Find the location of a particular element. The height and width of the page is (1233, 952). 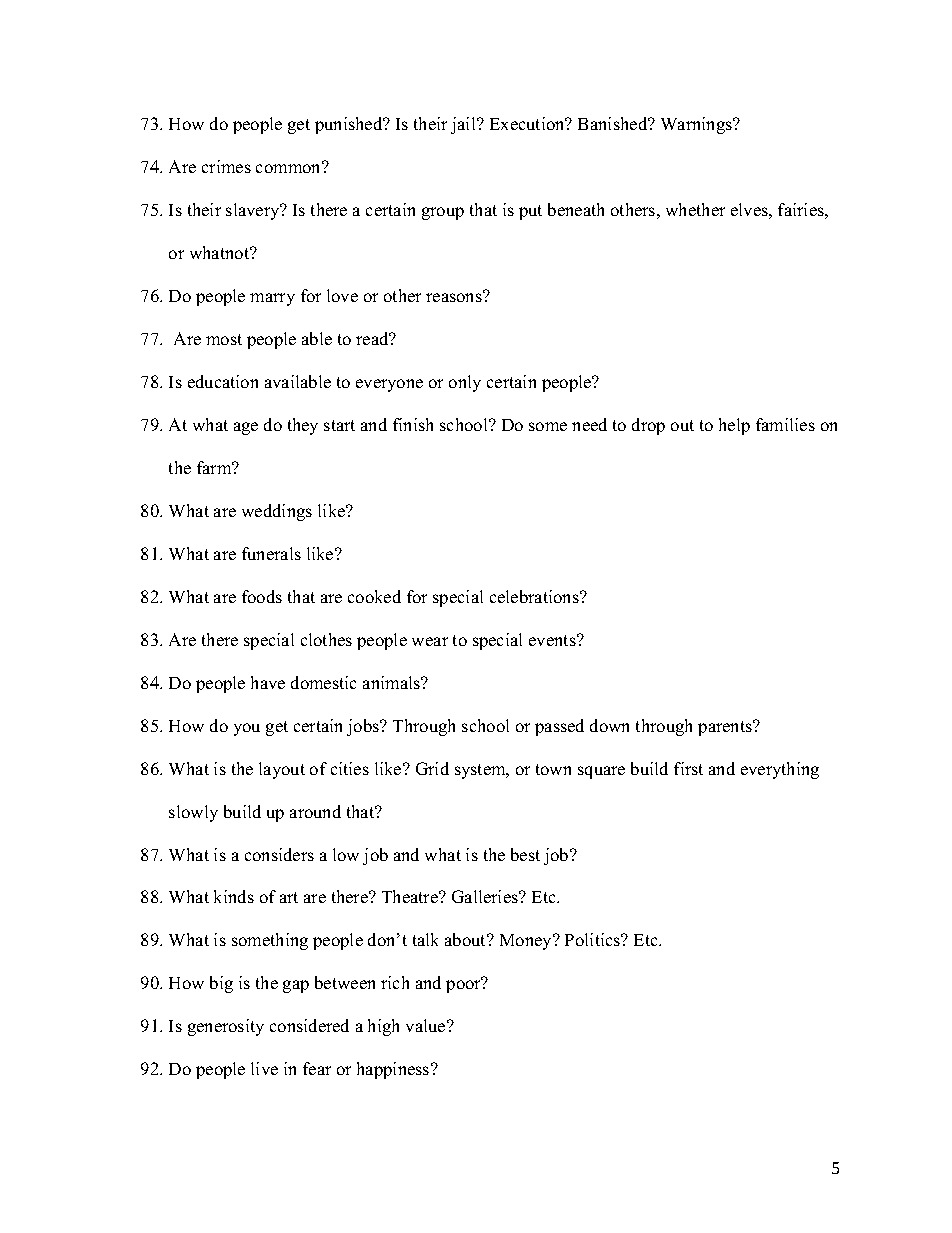

layout is located at coordinates (282, 770).
